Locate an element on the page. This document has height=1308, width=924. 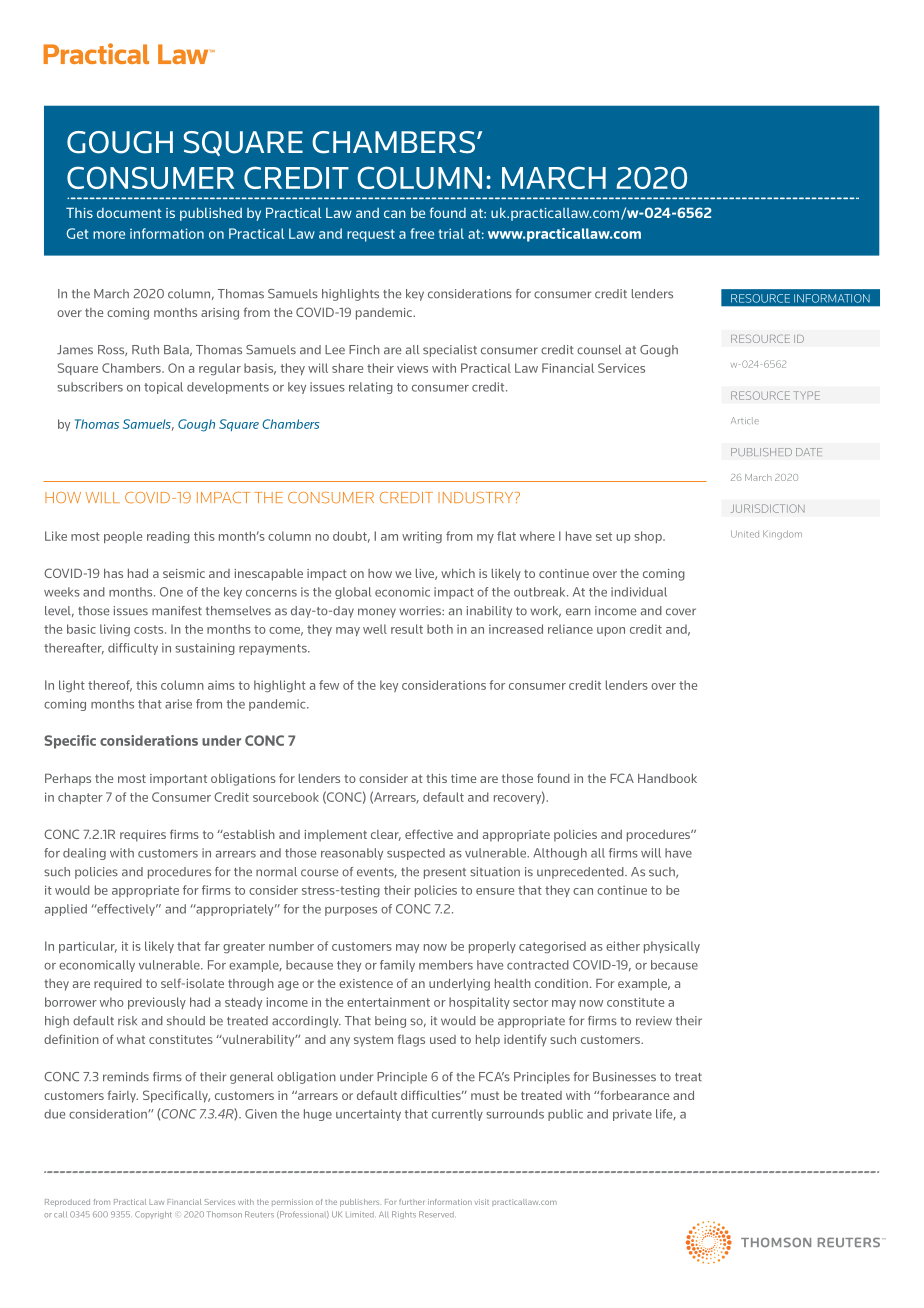
free is located at coordinates (422, 233).
